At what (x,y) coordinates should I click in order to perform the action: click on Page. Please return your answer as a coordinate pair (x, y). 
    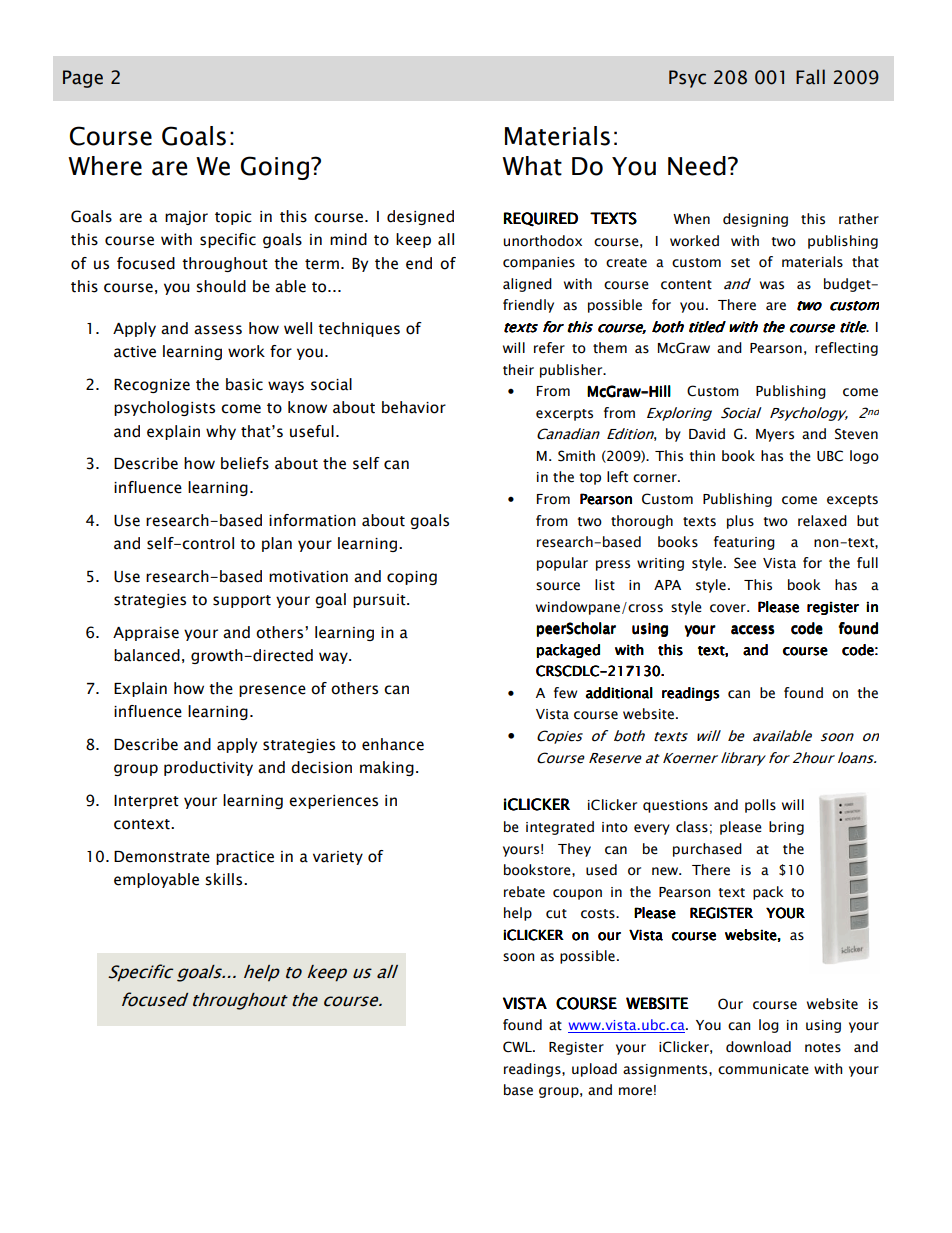
    Looking at the image, I should click on (83, 79).
